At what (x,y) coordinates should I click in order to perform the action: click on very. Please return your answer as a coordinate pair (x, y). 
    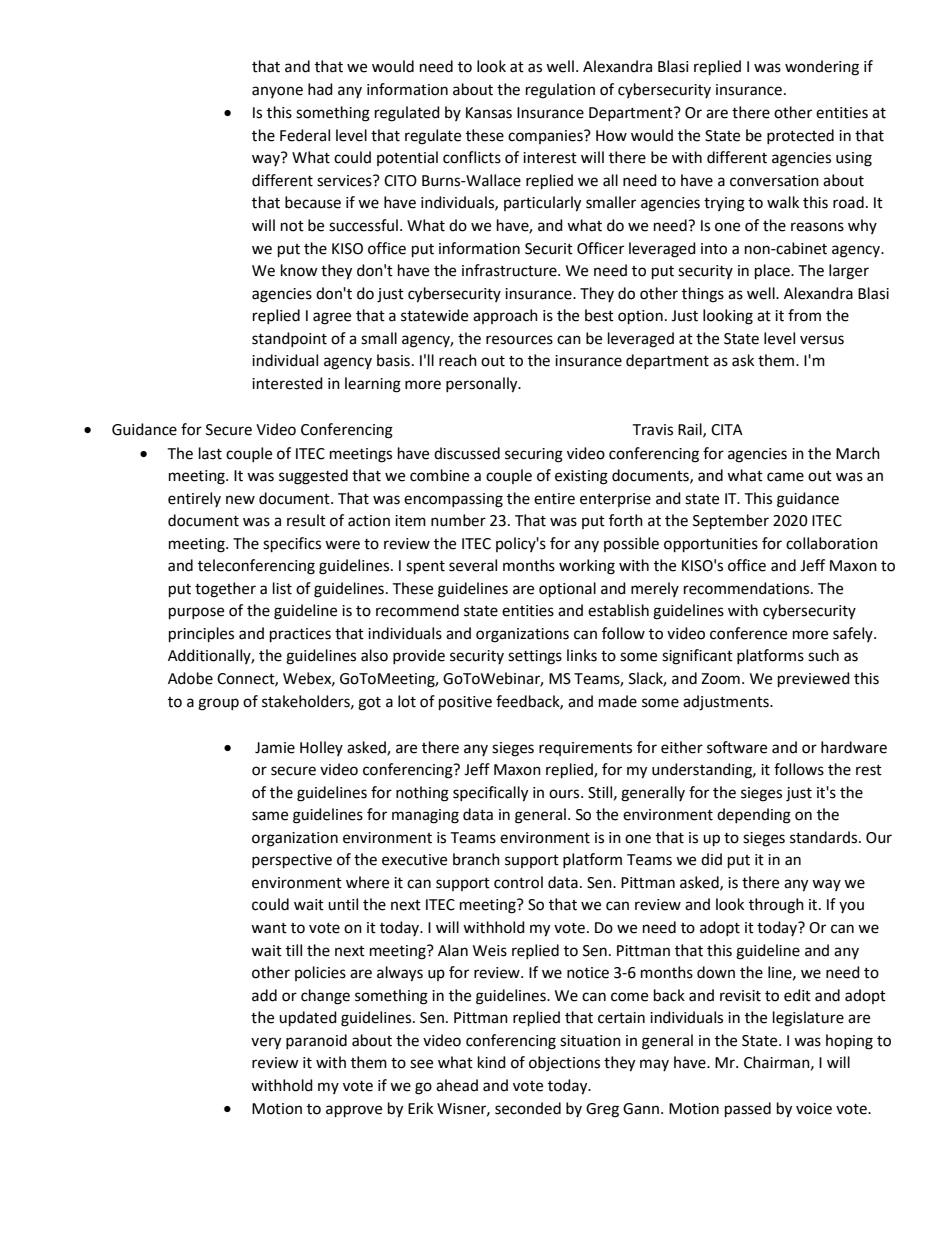
    Looking at the image, I should click on (266, 1043).
